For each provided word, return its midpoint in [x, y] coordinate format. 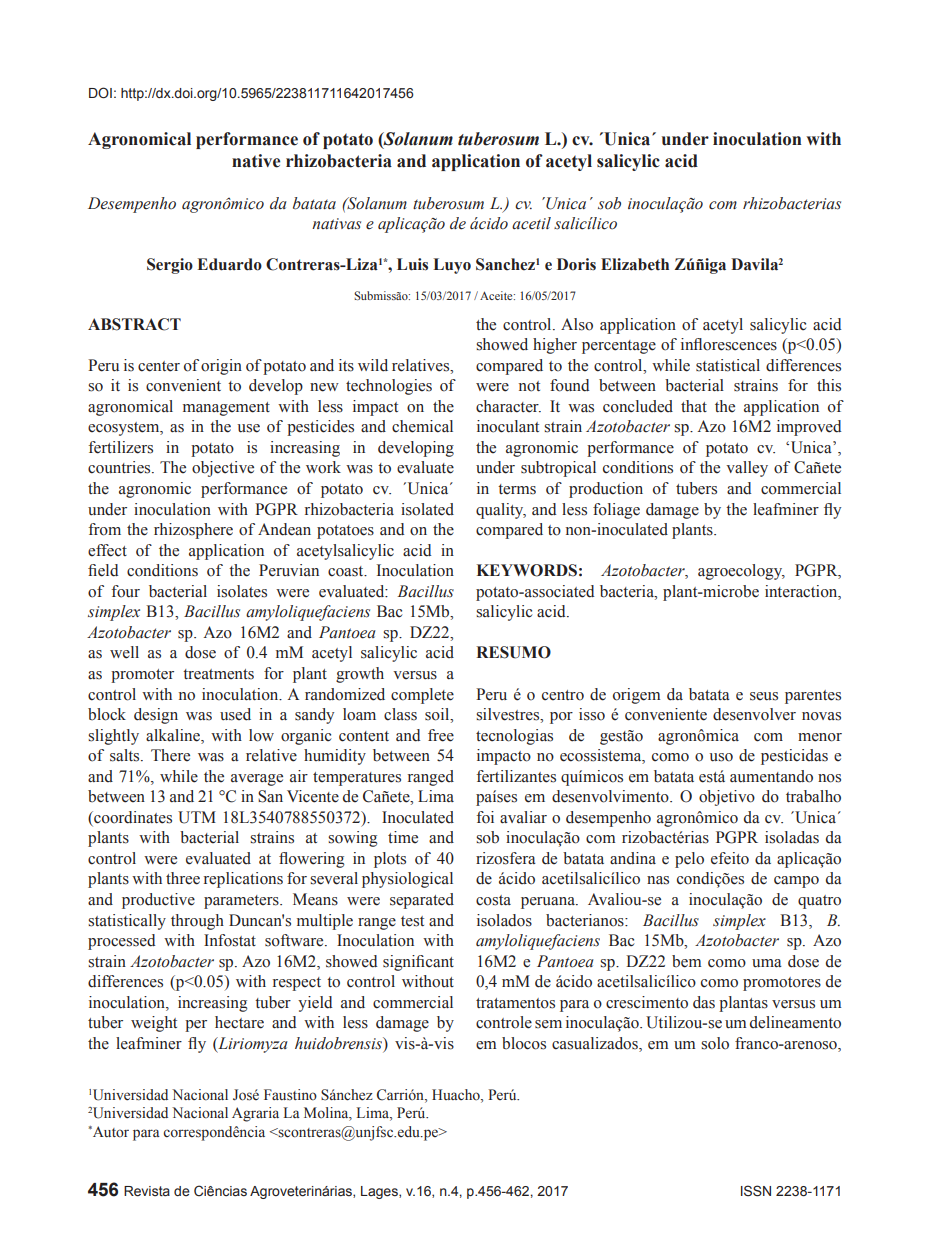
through [197, 922]
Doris [576, 264]
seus [764, 696]
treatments [218, 674]
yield [315, 1004]
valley [747, 469]
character [508, 406]
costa [493, 900]
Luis [412, 264]
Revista [147, 1191]
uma [767, 963]
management [226, 409]
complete [422, 696]
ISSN [756, 1191]
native [256, 161]
